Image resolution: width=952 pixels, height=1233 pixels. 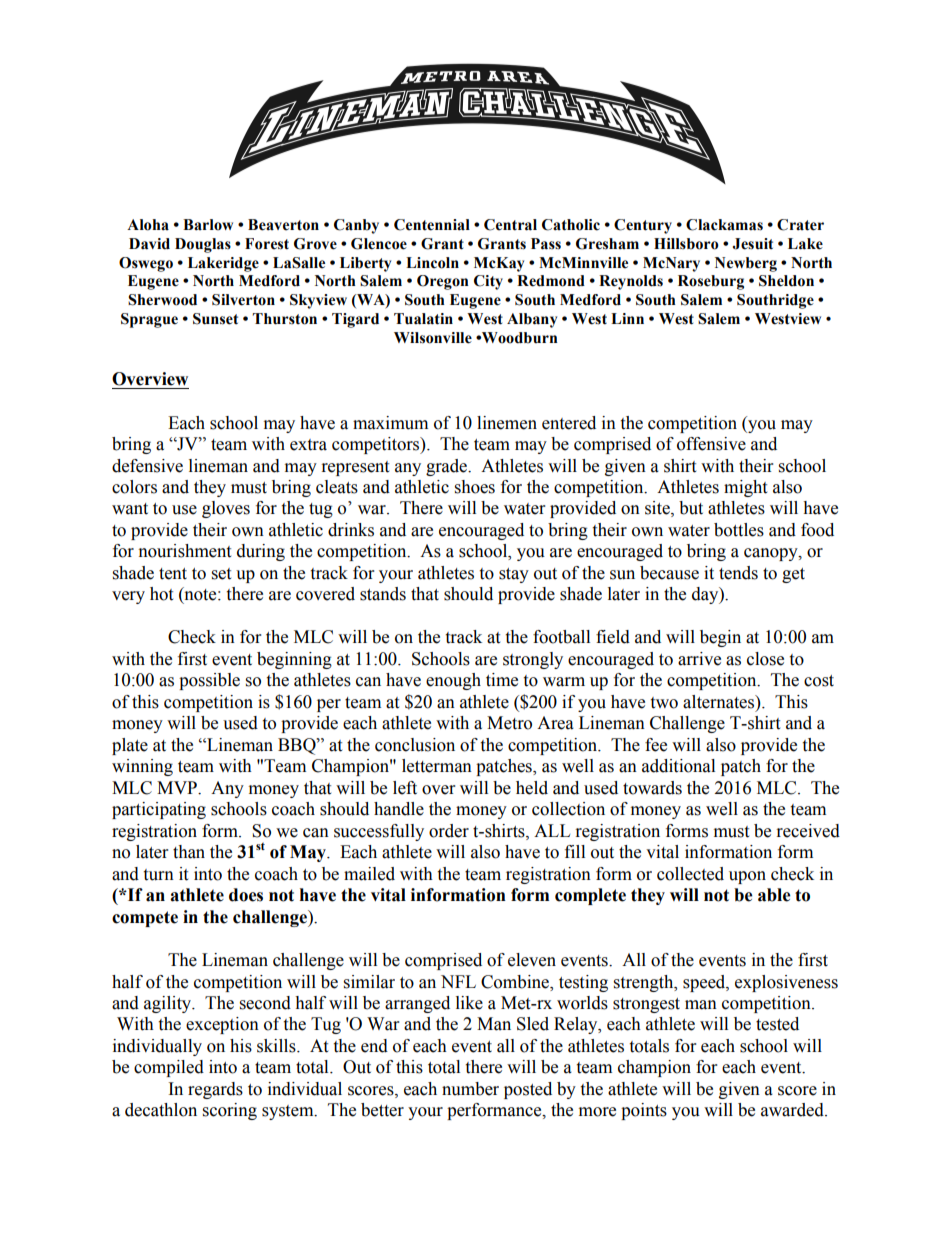 What do you see at coordinates (226, 509) in the screenshot?
I see `gloves` at bounding box center [226, 509].
